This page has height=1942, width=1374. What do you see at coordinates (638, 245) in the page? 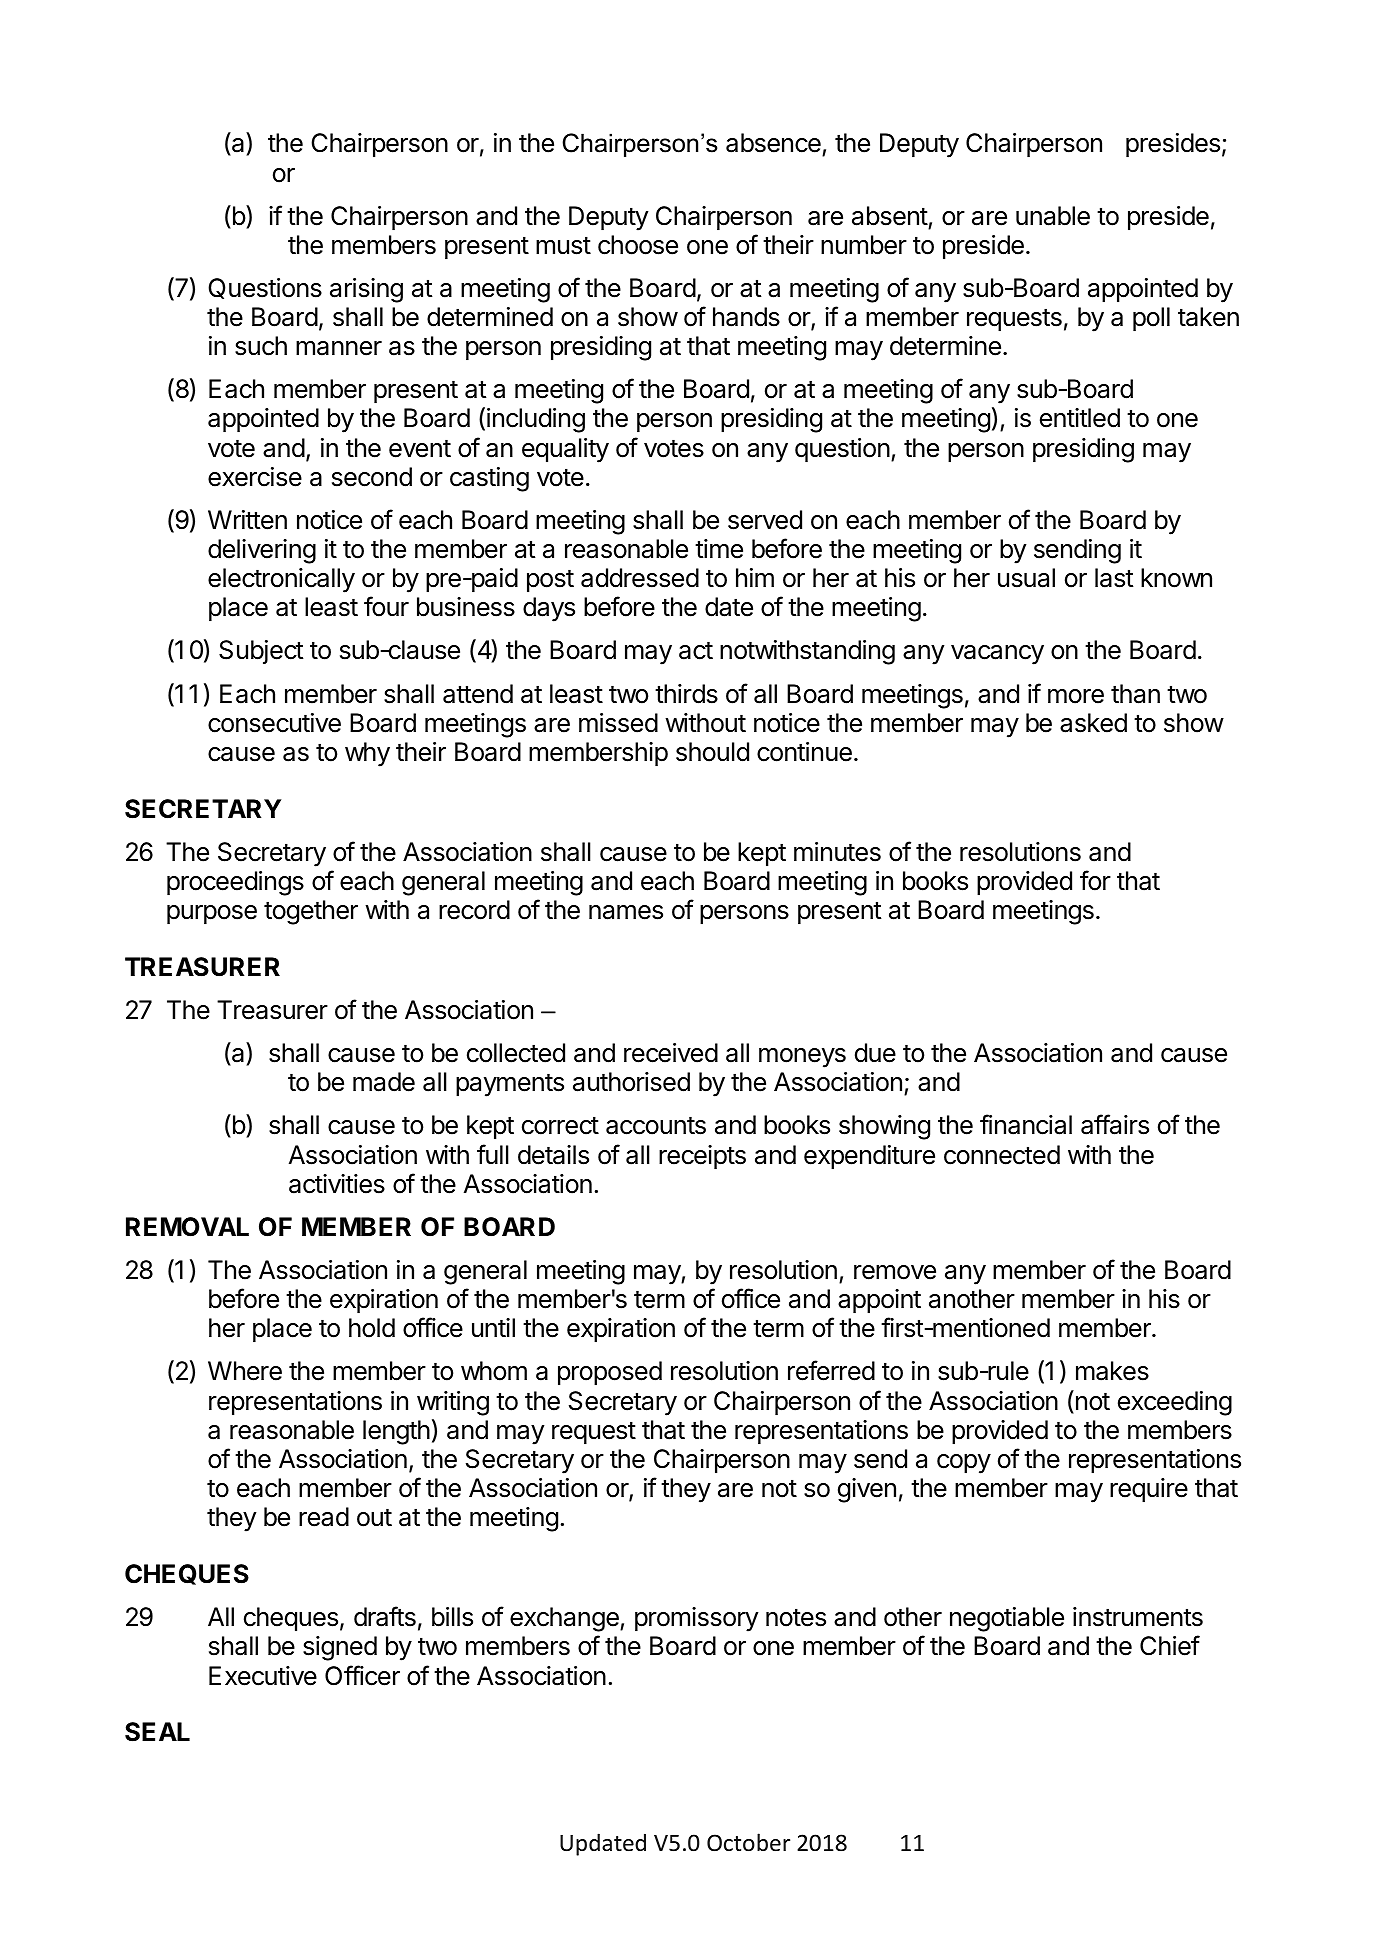
I see `choose` at bounding box center [638, 245].
